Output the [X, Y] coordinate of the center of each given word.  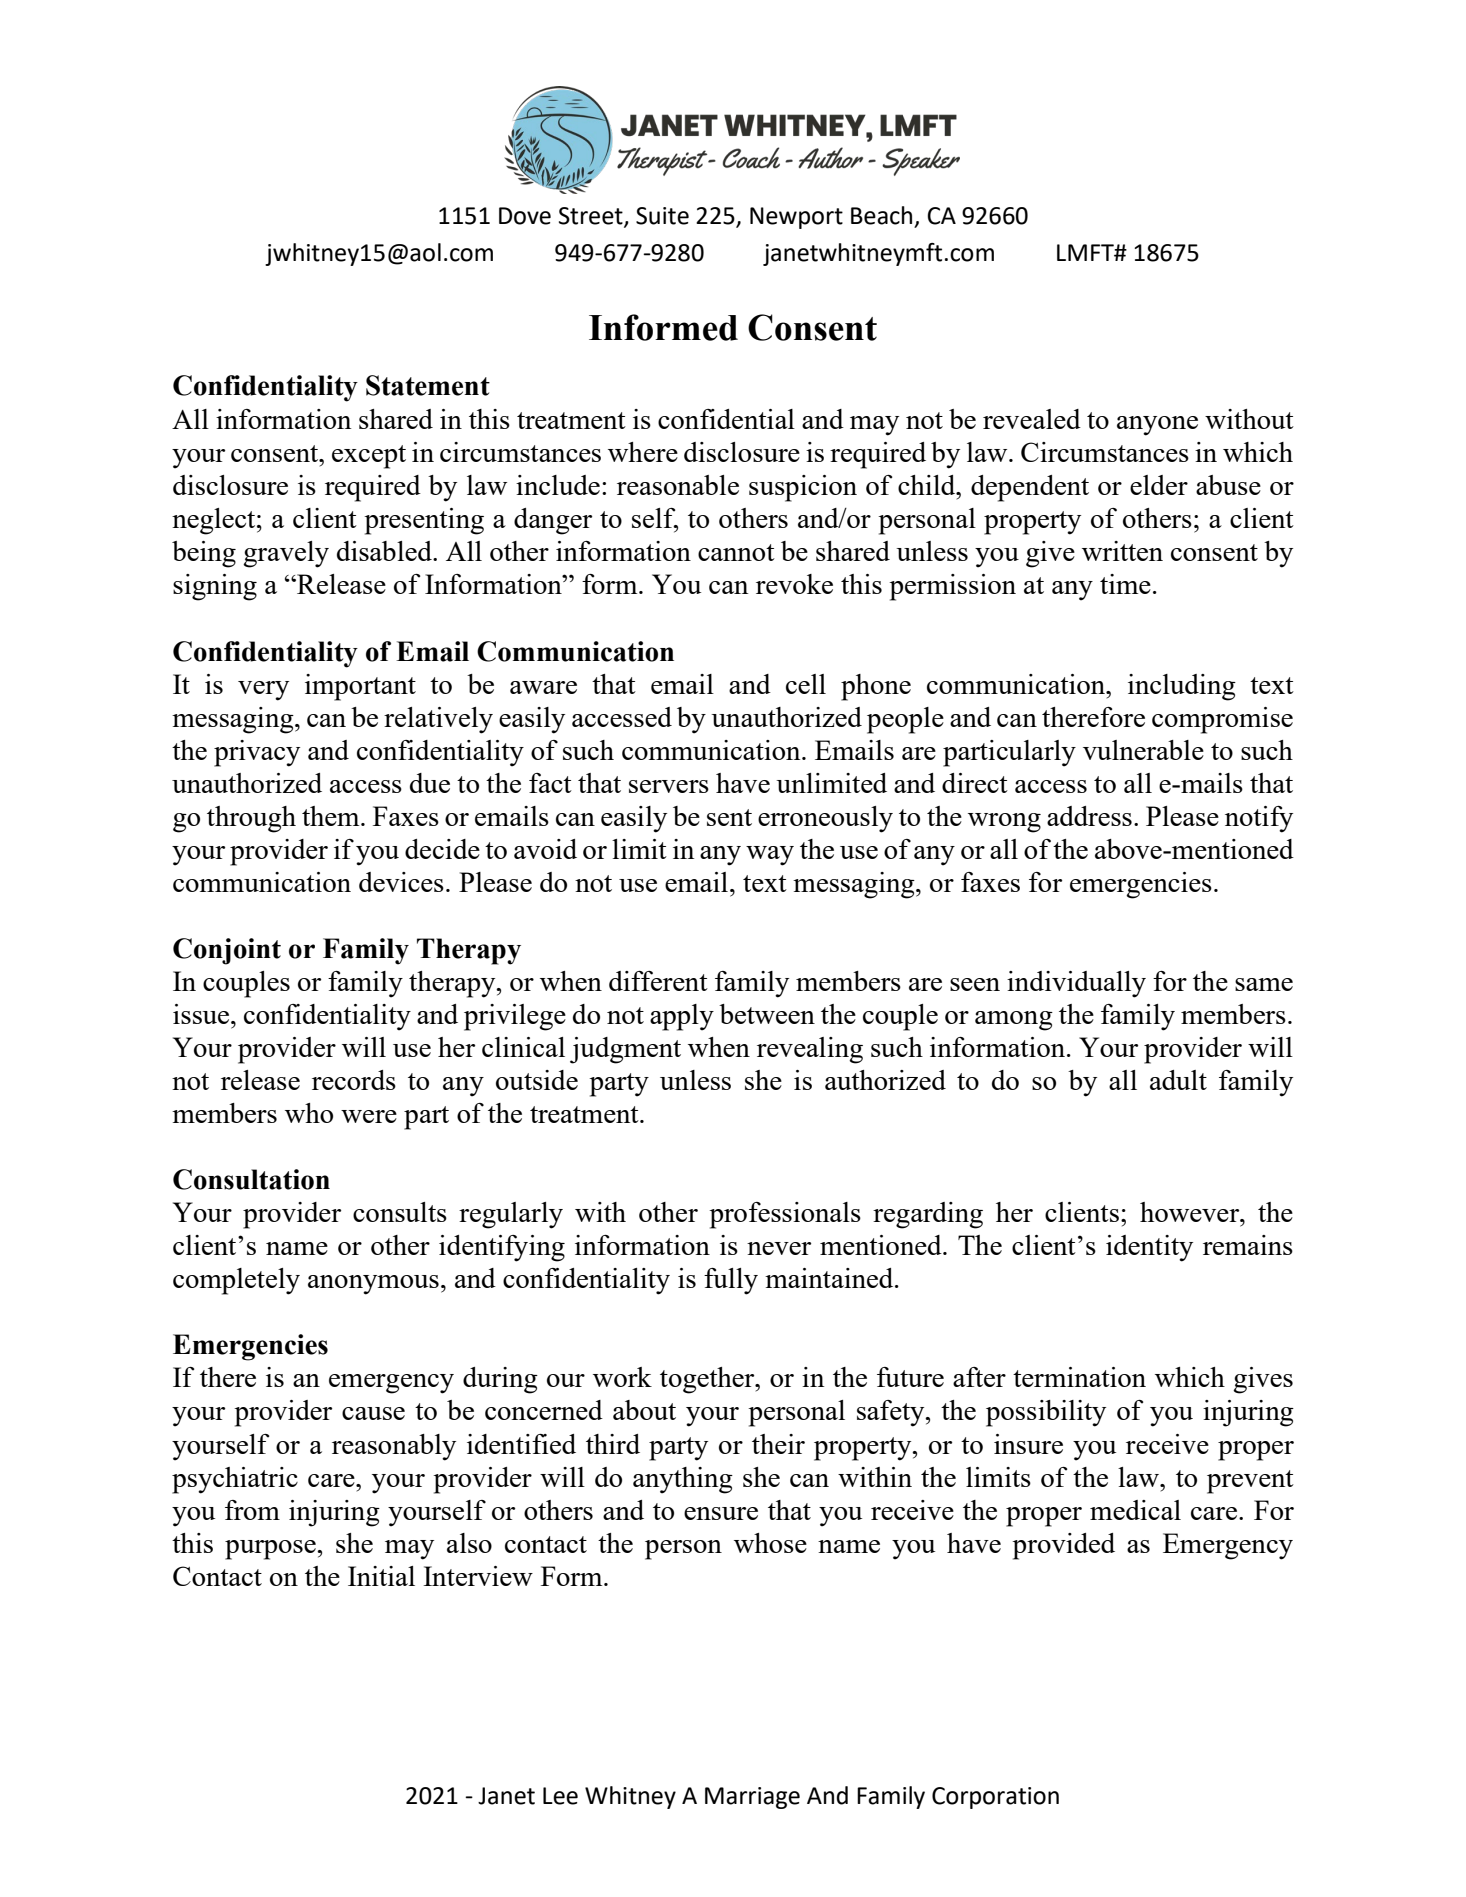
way [770, 856]
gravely [286, 554]
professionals [785, 1215]
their [778, 1444]
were [369, 1116]
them [332, 816]
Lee [560, 1796]
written [1122, 551]
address [1089, 816]
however [1191, 1212]
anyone [1157, 426]
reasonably [394, 1447]
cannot [736, 552]
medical [1135, 1510]
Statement [428, 385]
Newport [796, 218]
